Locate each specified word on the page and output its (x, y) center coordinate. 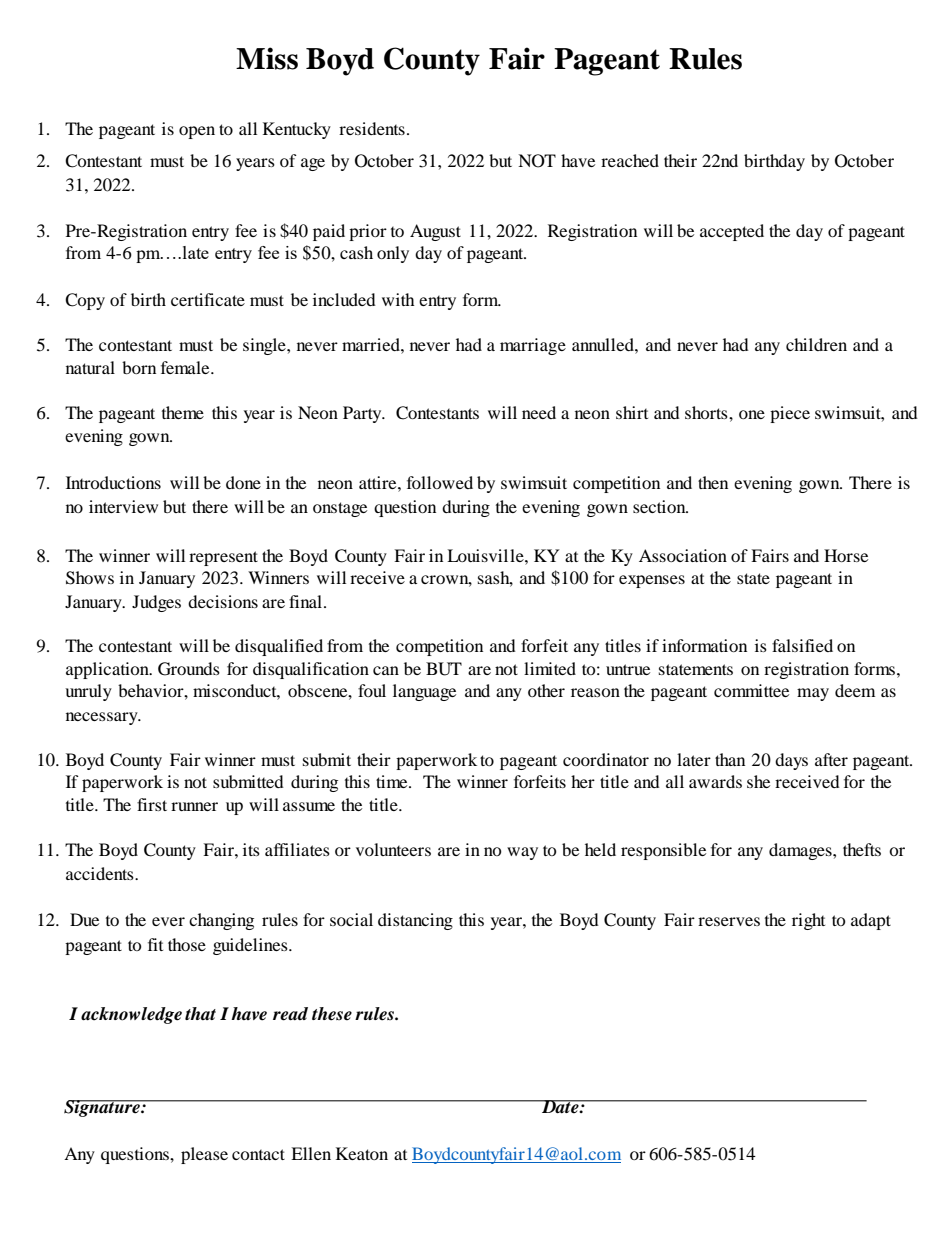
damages (801, 851)
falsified (802, 645)
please (204, 1155)
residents (372, 128)
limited (550, 668)
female (186, 367)
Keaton (362, 1153)
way (522, 853)
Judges (156, 603)
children (816, 344)
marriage (533, 346)
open (197, 132)
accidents (101, 873)
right (808, 921)
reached (630, 160)
